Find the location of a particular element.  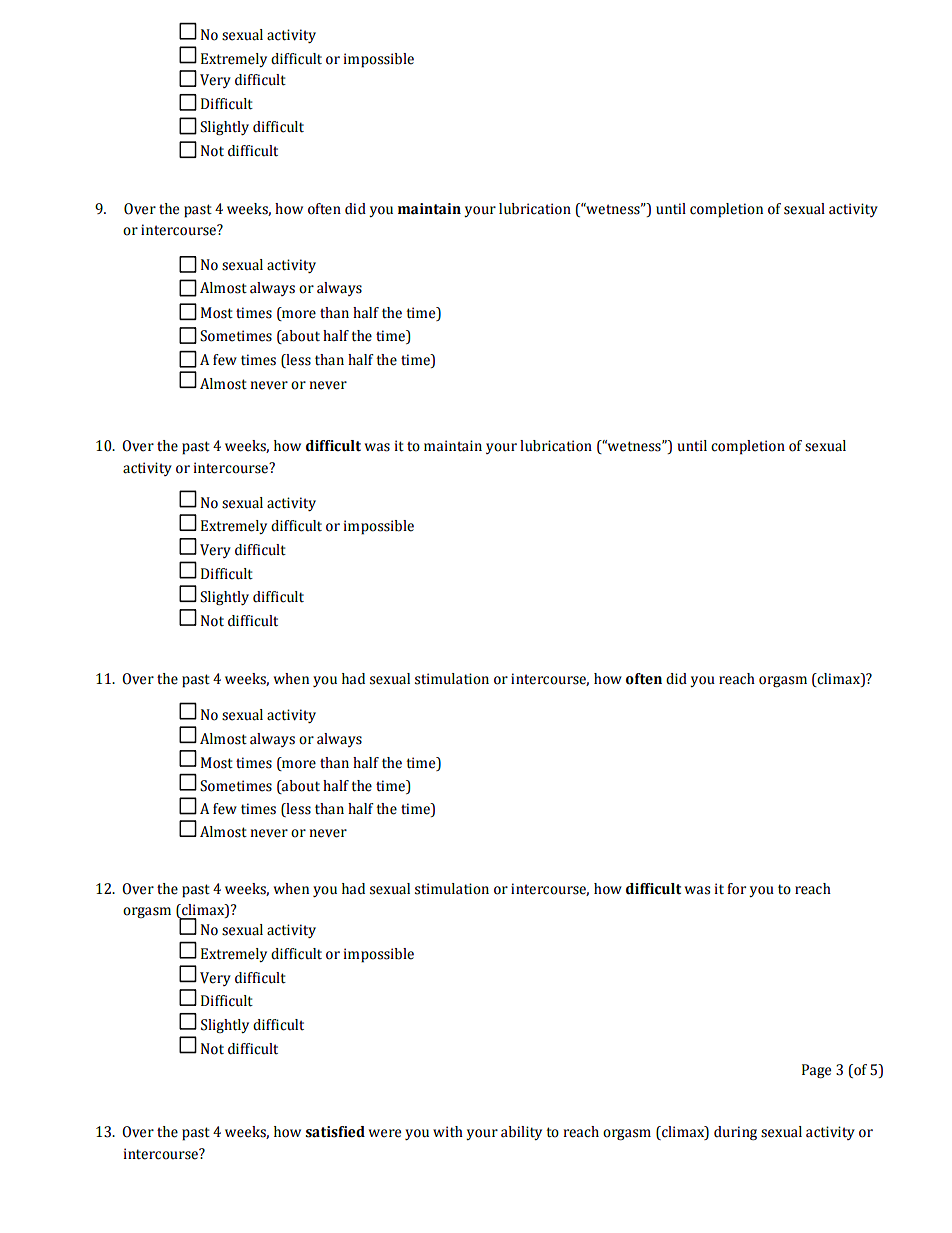

with is located at coordinates (448, 1132).
